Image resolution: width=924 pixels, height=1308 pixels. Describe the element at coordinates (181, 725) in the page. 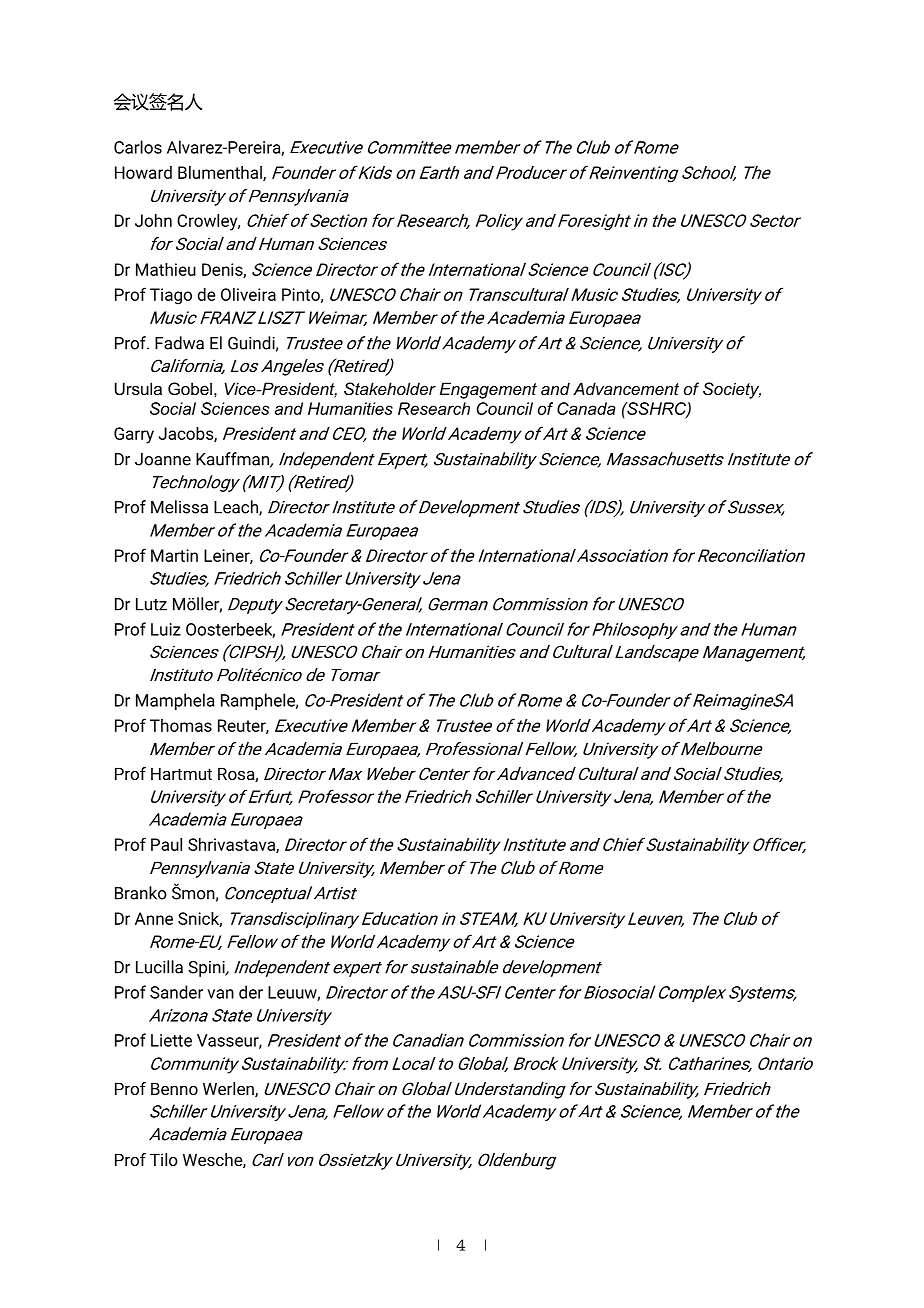

I see `Thomas` at that location.
